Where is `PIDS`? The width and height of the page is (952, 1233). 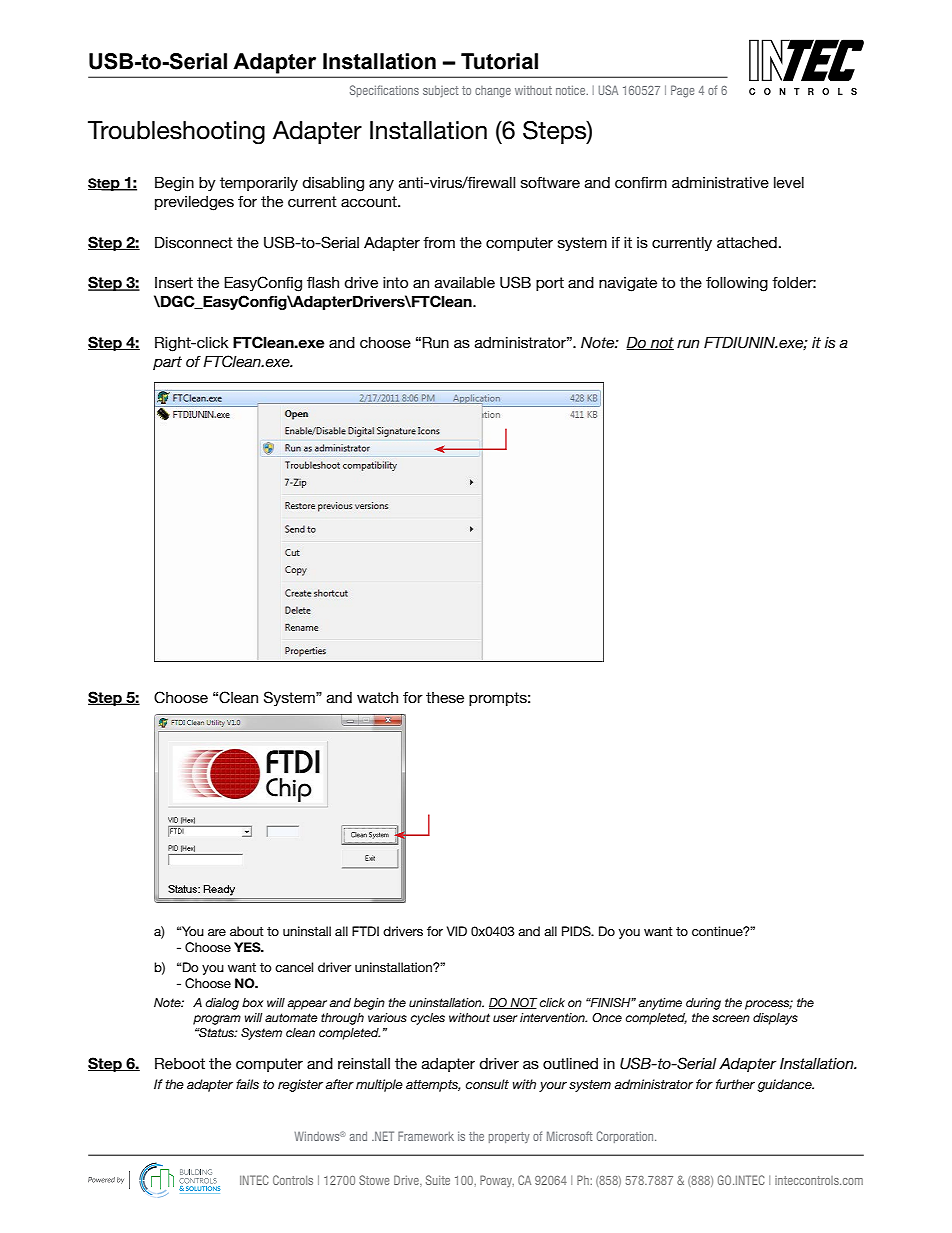
PIDS is located at coordinates (577, 931).
